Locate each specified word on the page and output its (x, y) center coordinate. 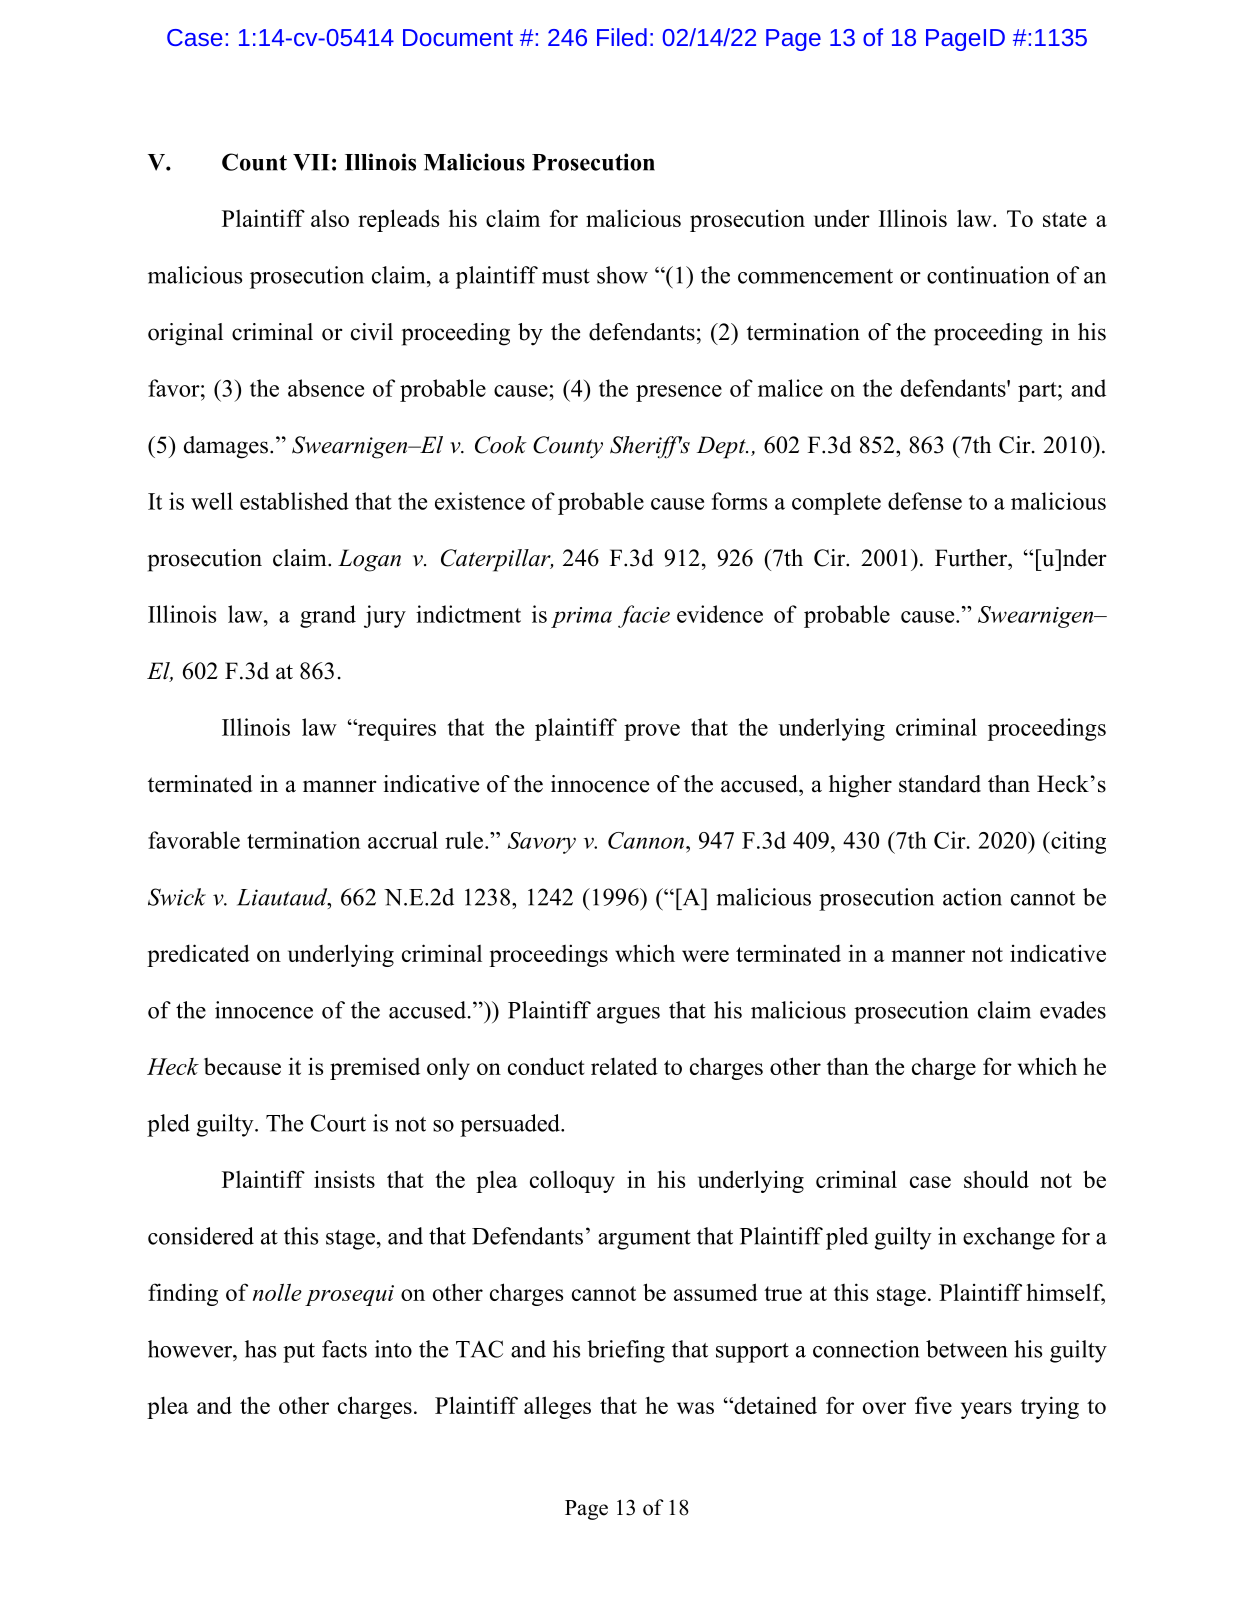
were (705, 956)
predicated (198, 955)
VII (311, 162)
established (294, 501)
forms (739, 501)
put (299, 1353)
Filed (622, 37)
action (972, 897)
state (1065, 219)
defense (925, 501)
